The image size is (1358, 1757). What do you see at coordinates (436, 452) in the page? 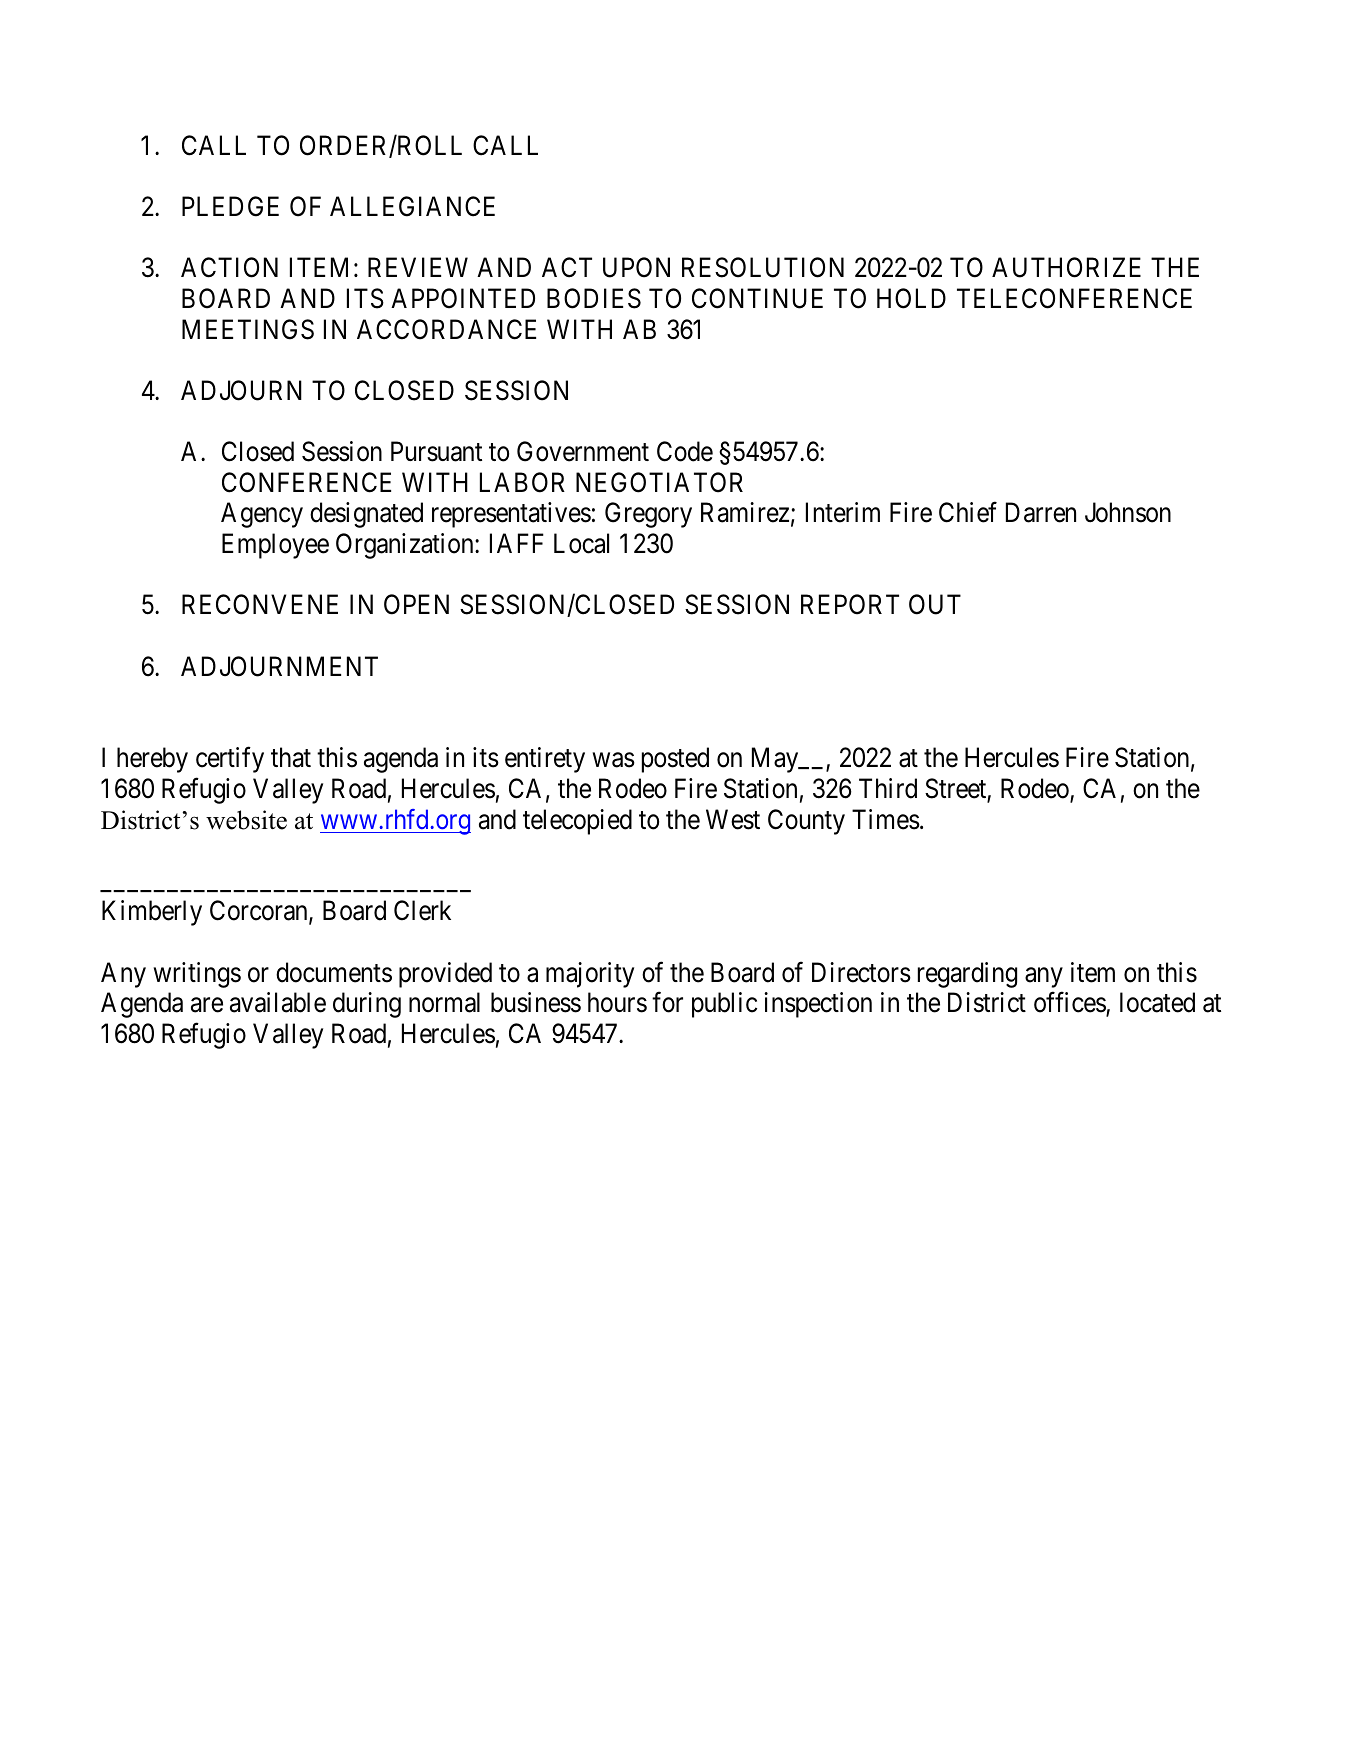
I see `Pursuant` at bounding box center [436, 452].
